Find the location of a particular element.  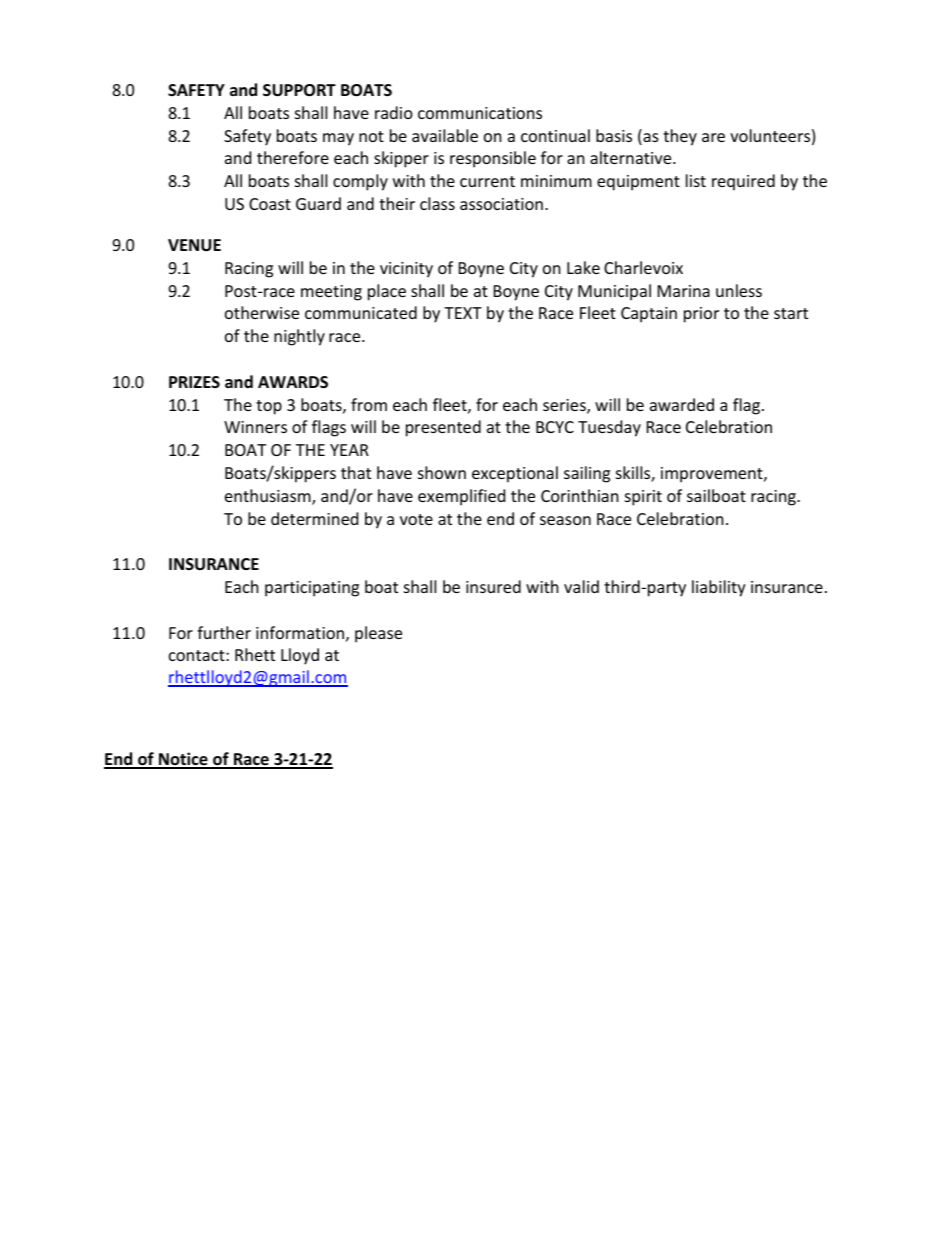

enthusiasm is located at coordinates (269, 497).
